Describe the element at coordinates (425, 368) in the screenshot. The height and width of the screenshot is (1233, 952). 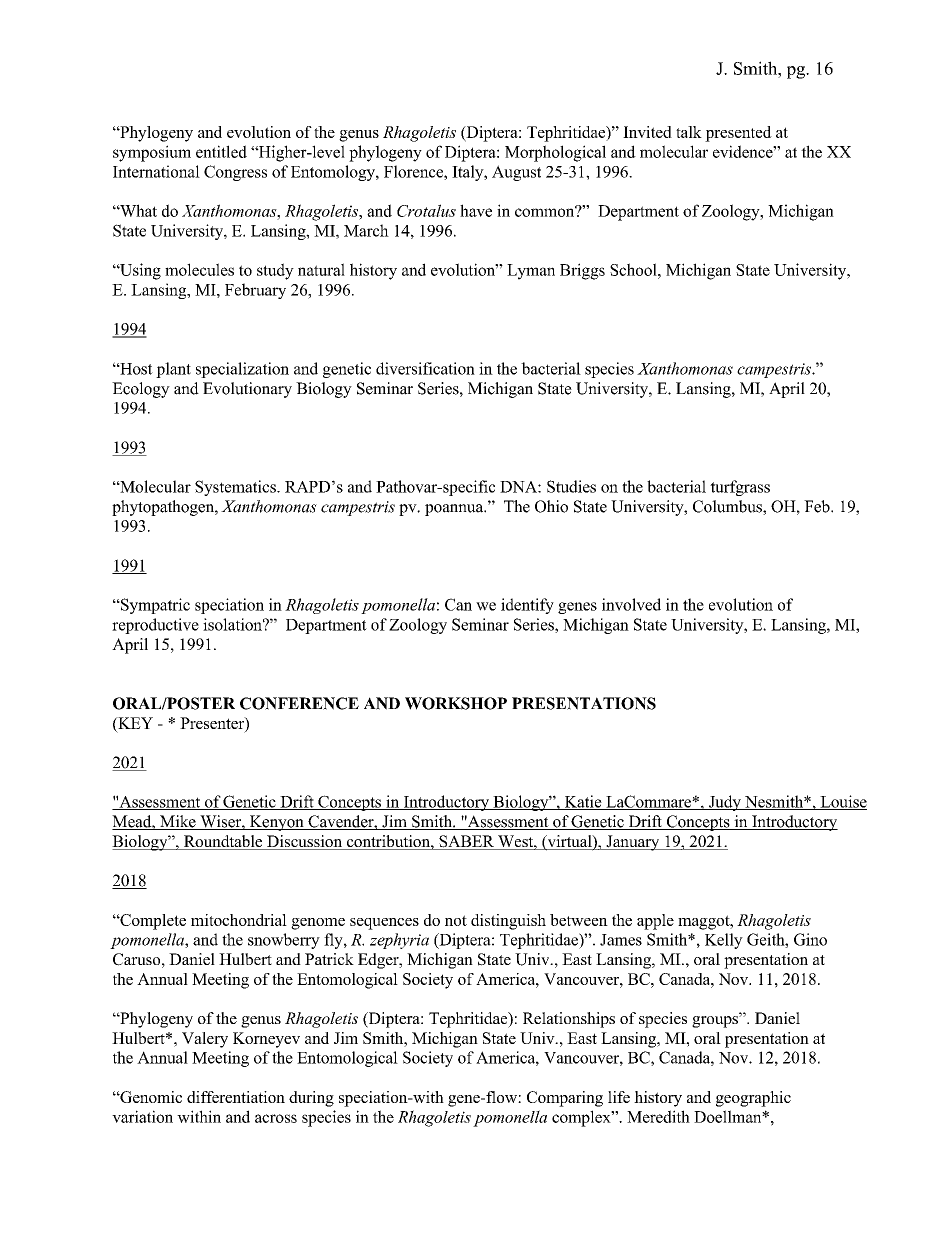
I see `diversification` at that location.
